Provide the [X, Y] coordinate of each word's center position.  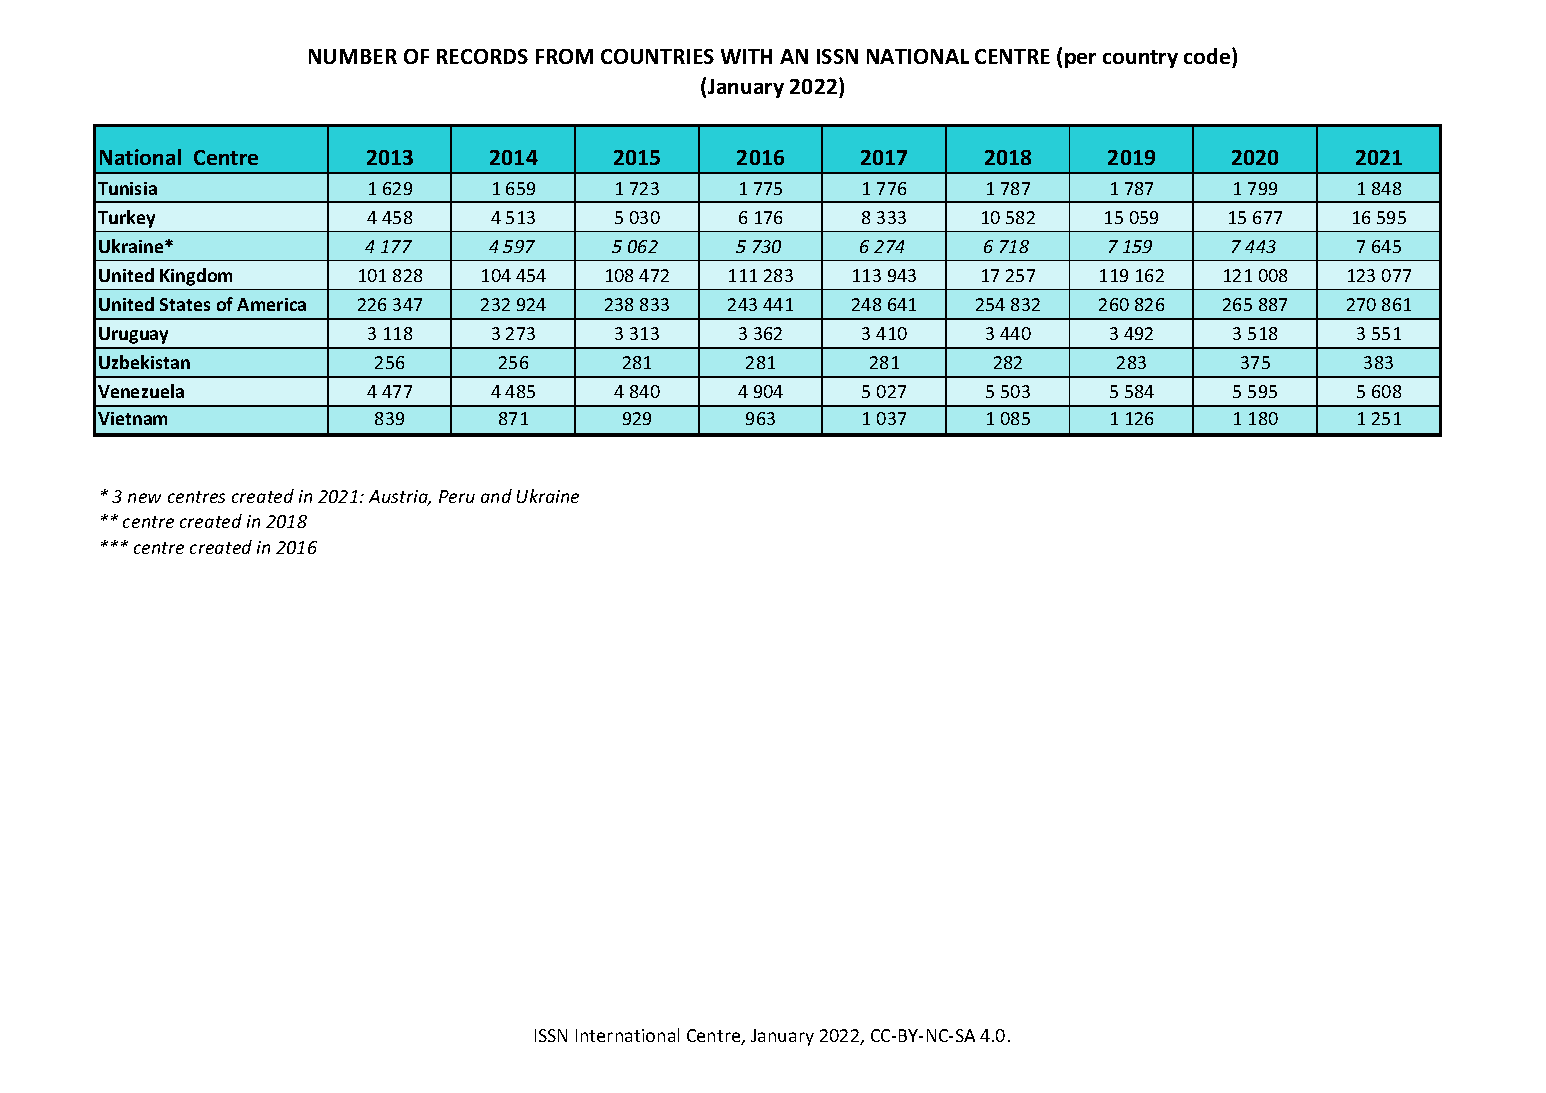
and [496, 496]
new [144, 498]
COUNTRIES [657, 56]
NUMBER [353, 56]
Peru [457, 496]
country [1140, 59]
